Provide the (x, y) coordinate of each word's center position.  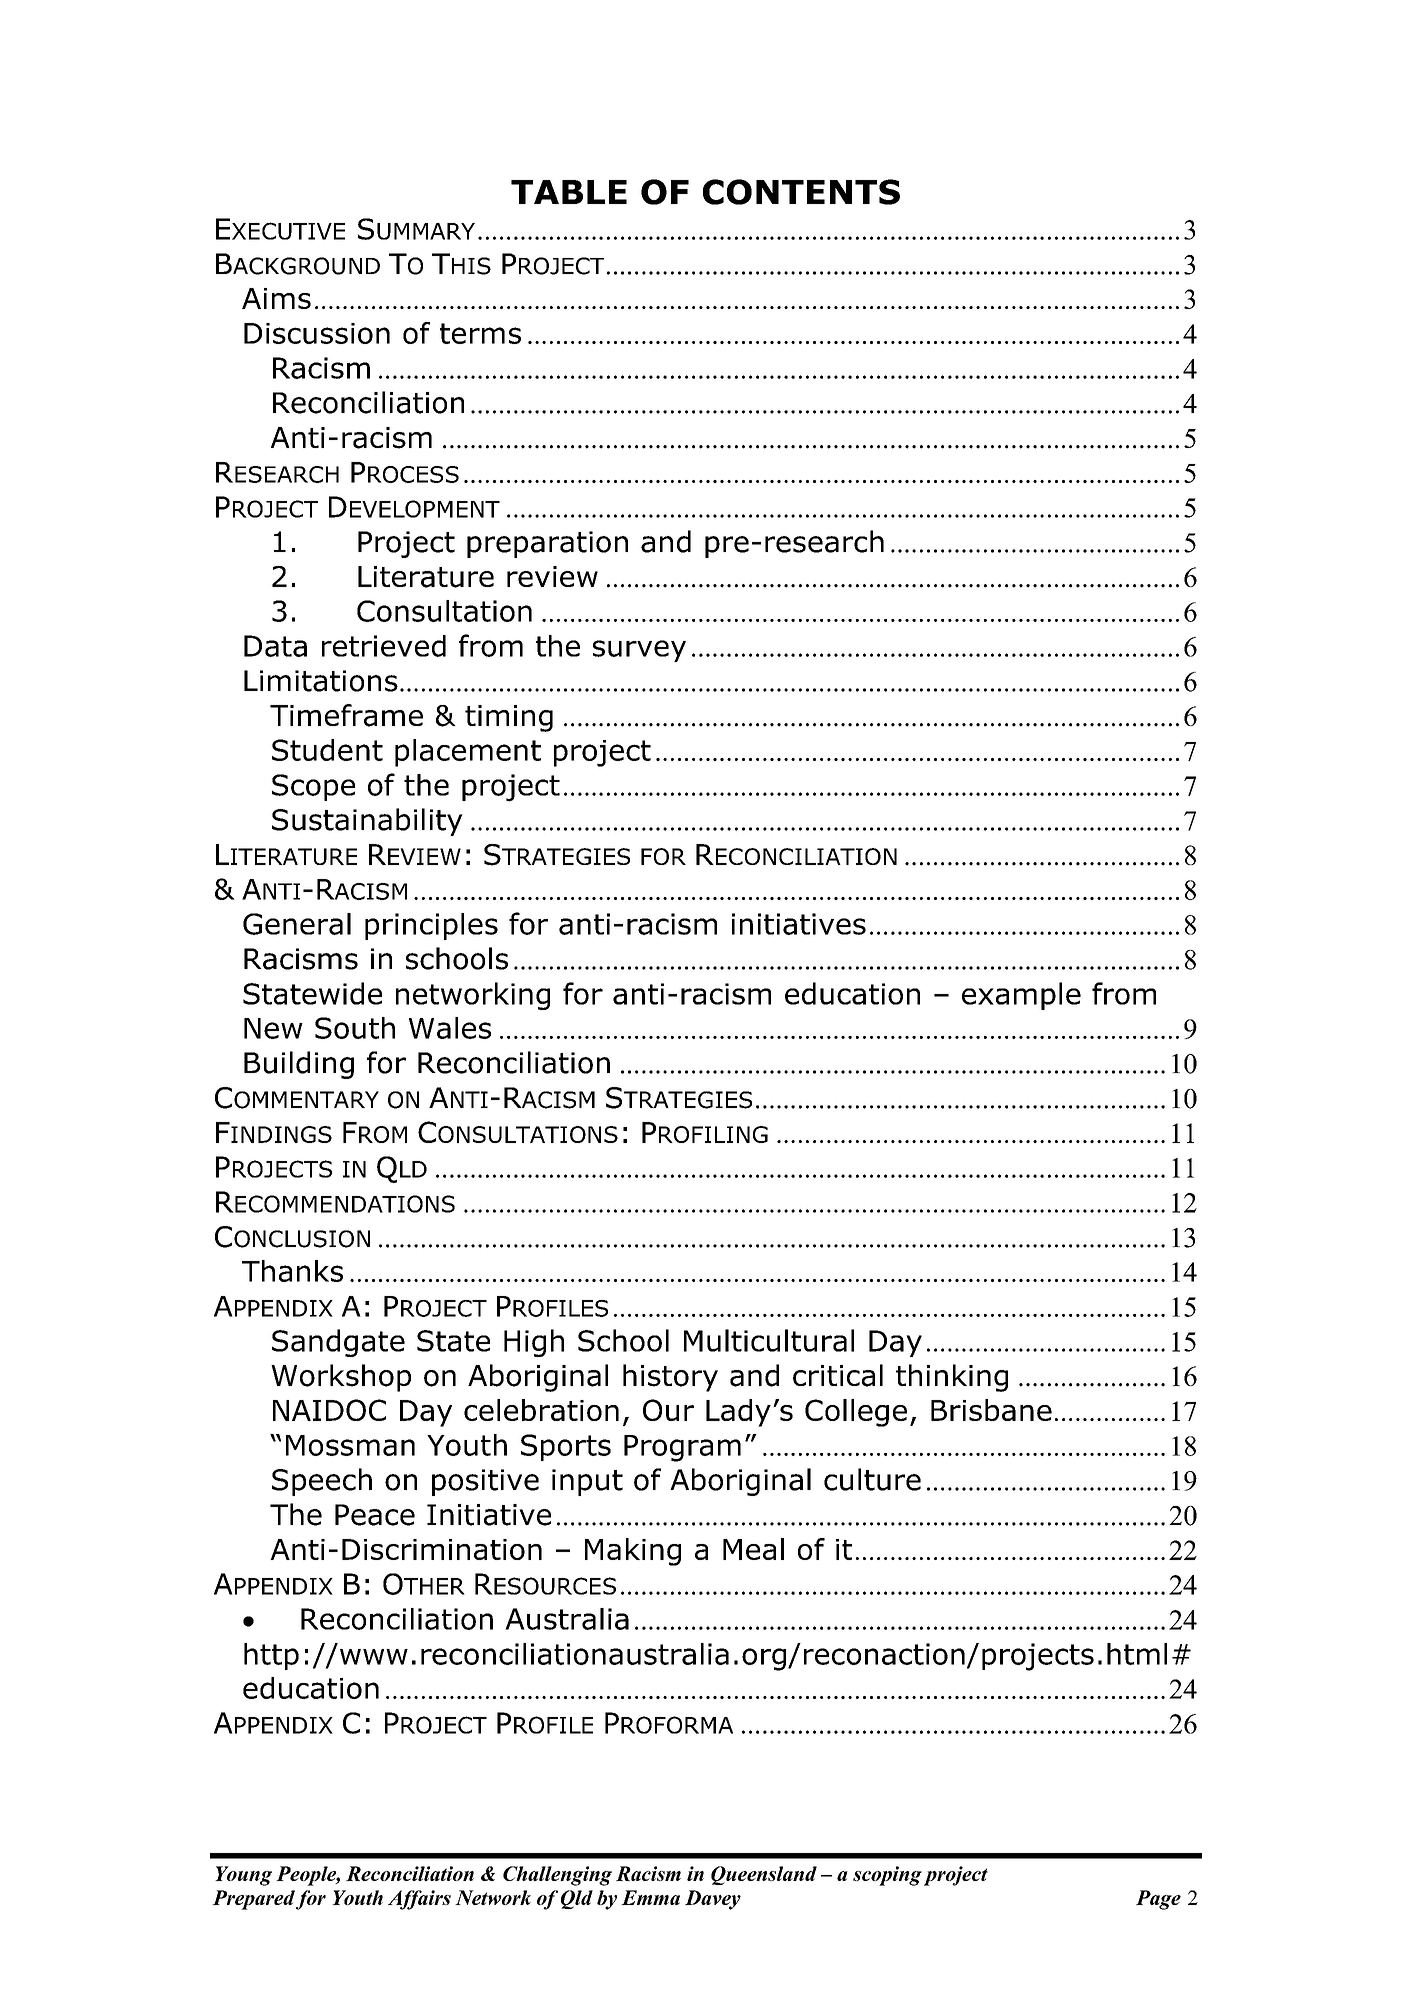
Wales (450, 1028)
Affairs (419, 1900)
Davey (713, 1900)
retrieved (384, 646)
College (856, 1413)
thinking (952, 1378)
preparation (547, 544)
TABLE (569, 192)
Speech (322, 1482)
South (355, 1028)
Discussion (317, 333)
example (1021, 996)
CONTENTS (801, 192)
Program (682, 1448)
